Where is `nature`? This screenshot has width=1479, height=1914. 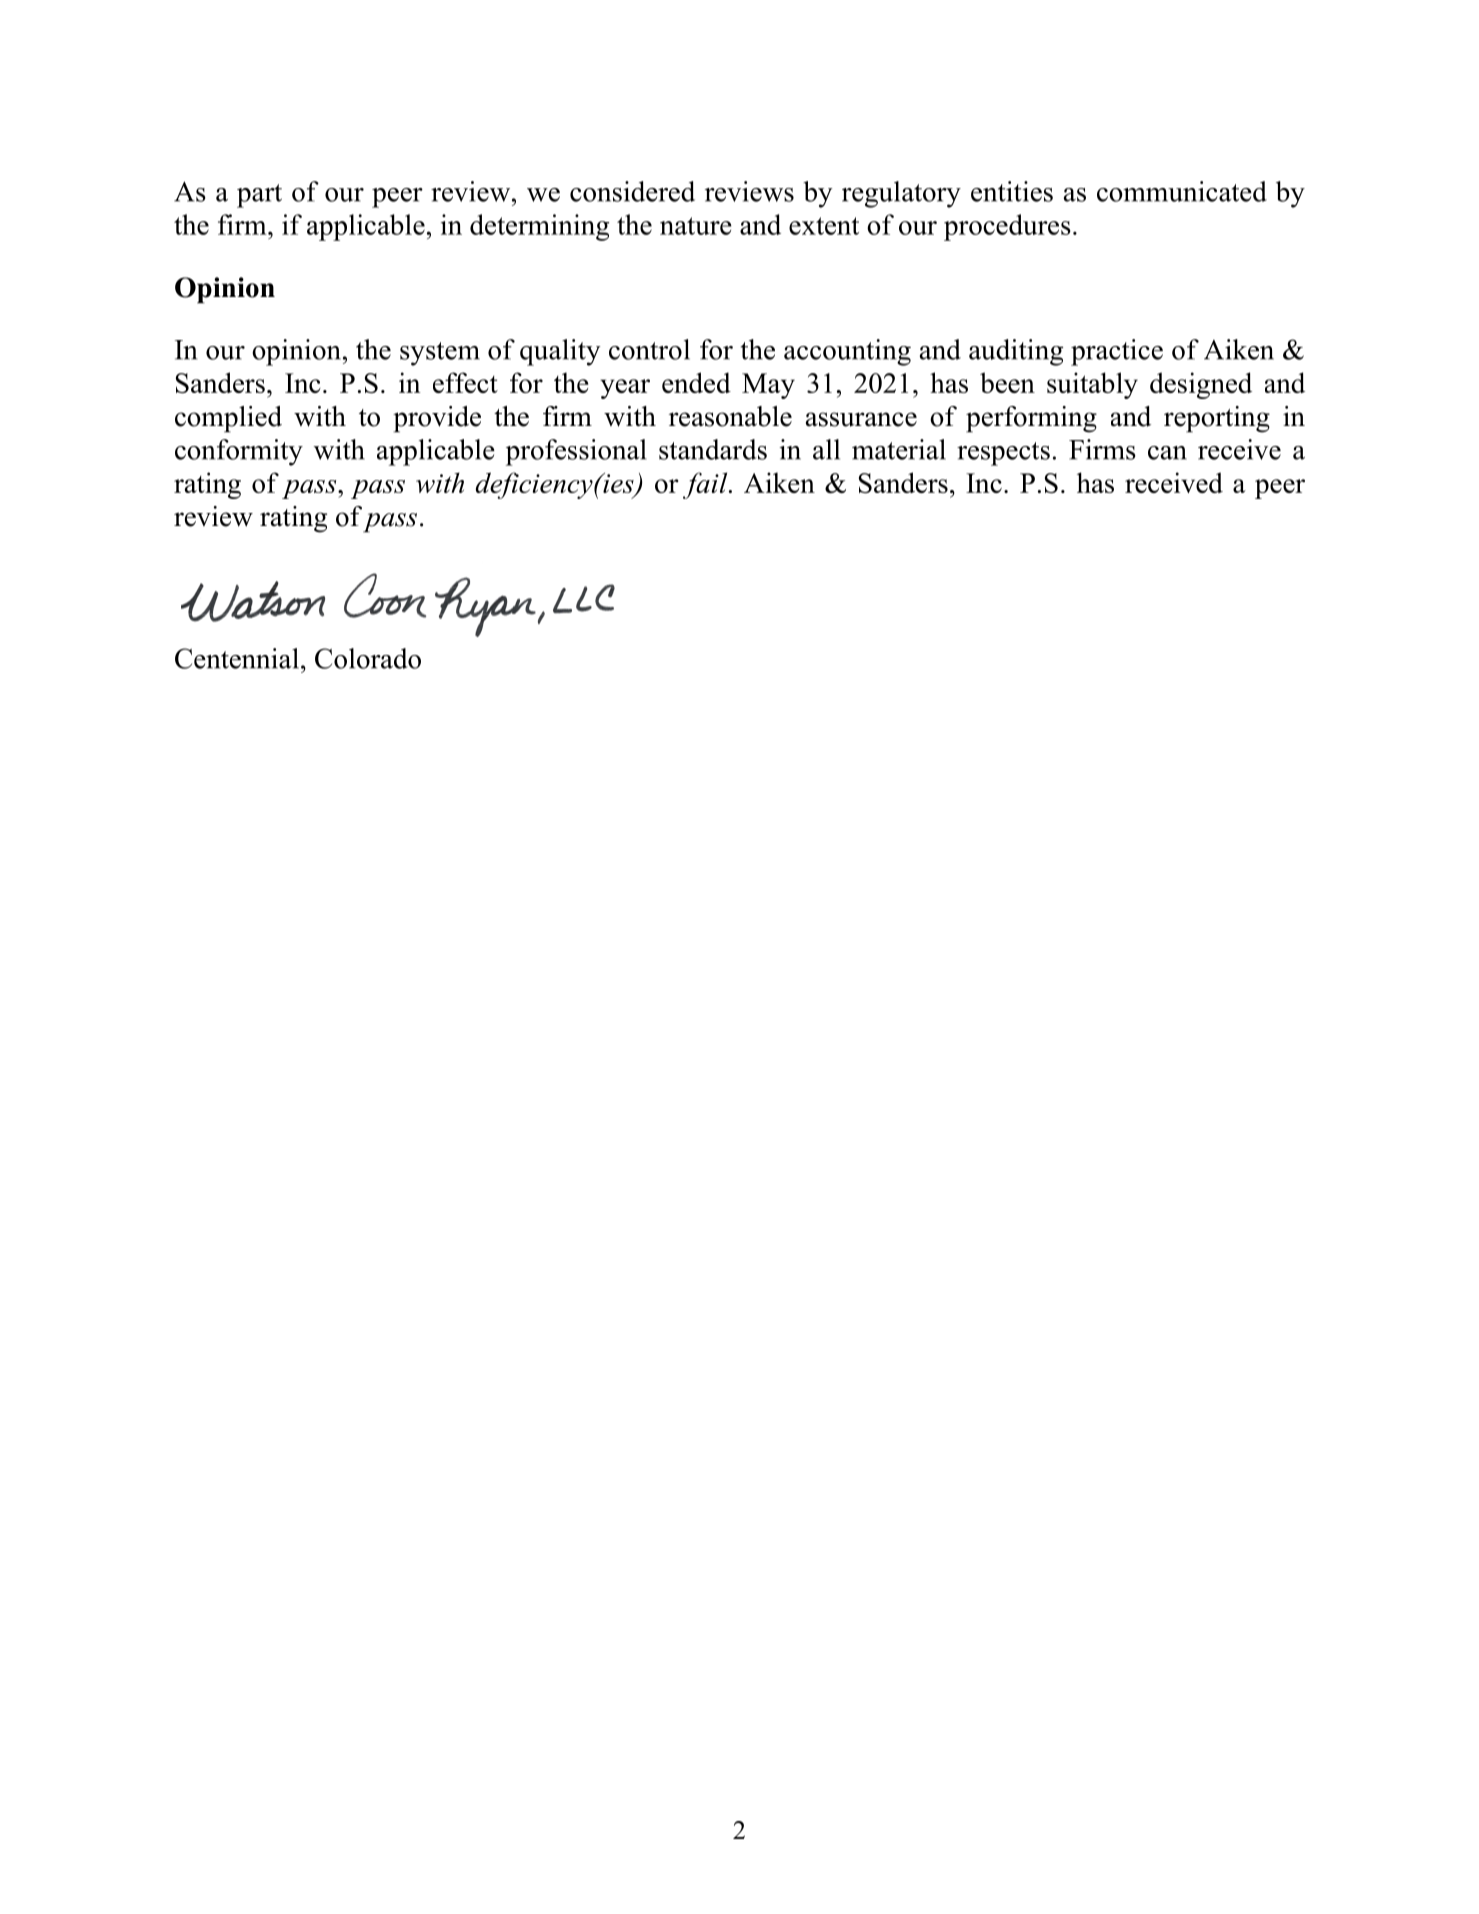
nature is located at coordinates (696, 226).
